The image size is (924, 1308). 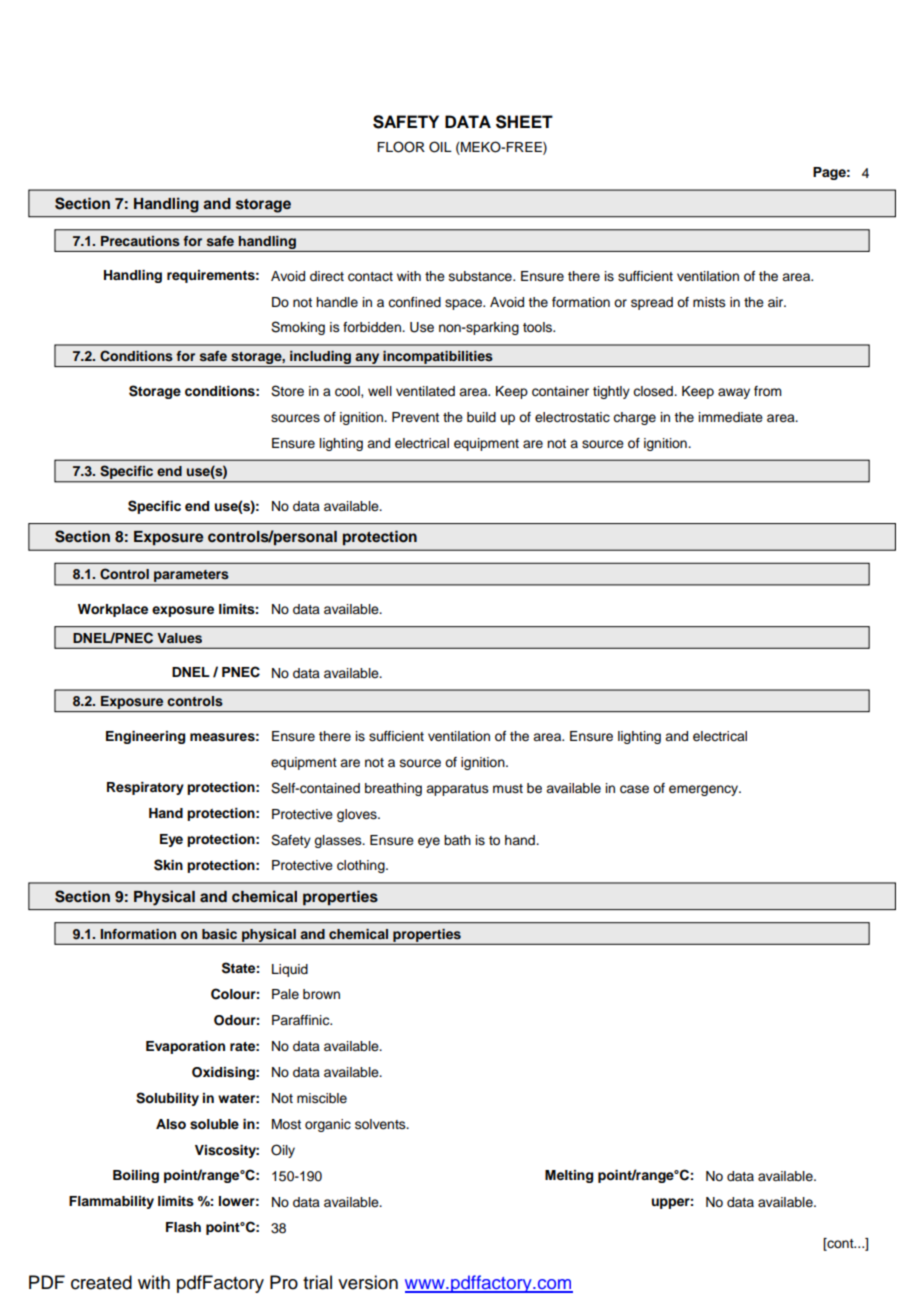 I want to click on immediate, so click(x=731, y=417).
